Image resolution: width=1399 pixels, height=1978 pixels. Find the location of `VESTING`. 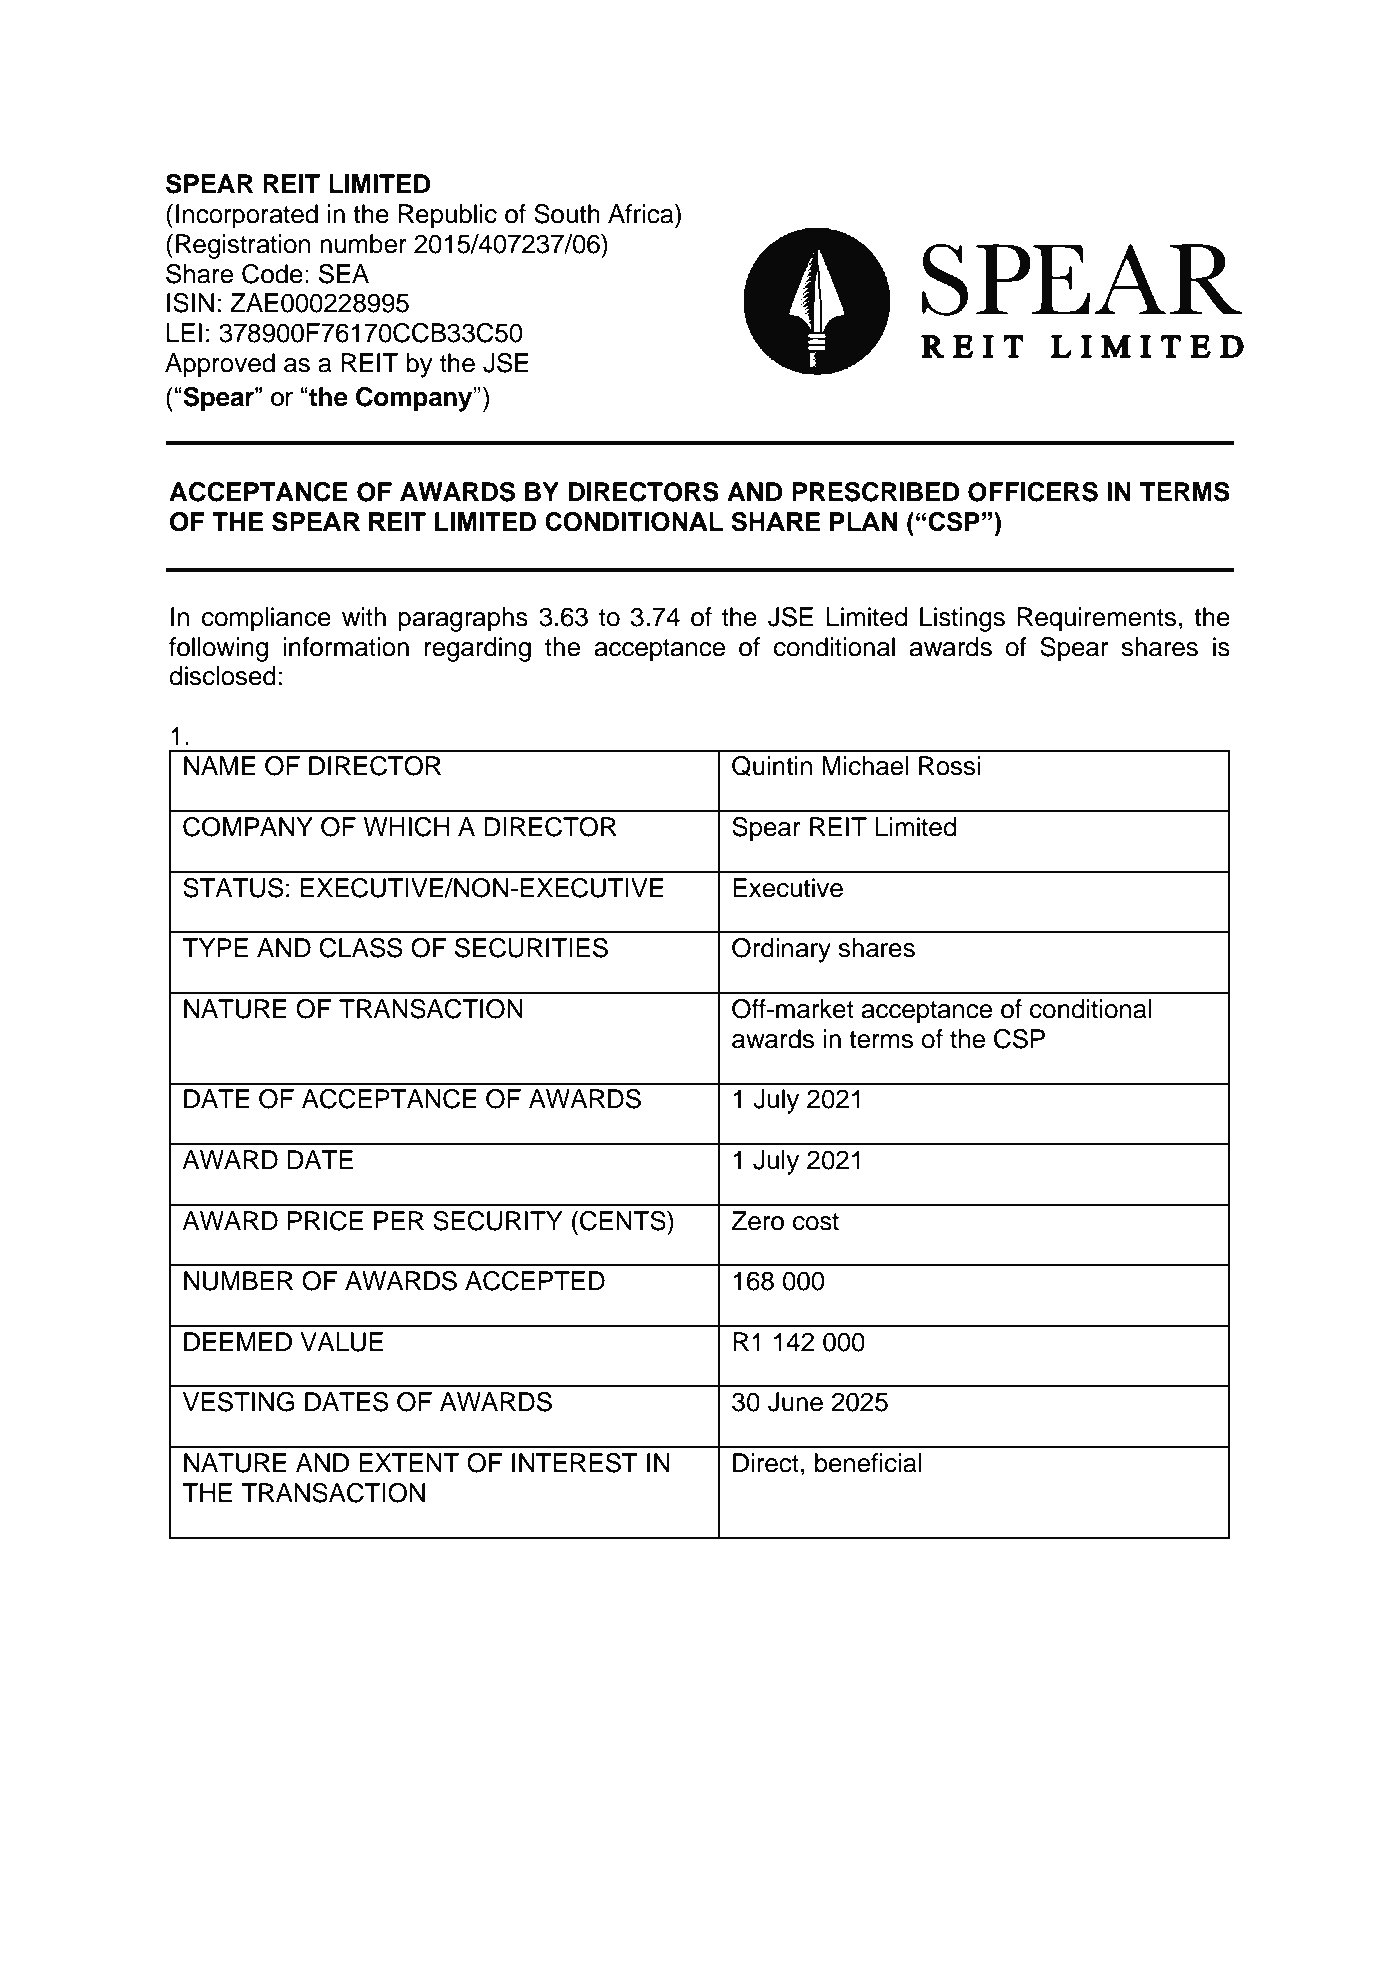

VESTING is located at coordinates (238, 1402).
